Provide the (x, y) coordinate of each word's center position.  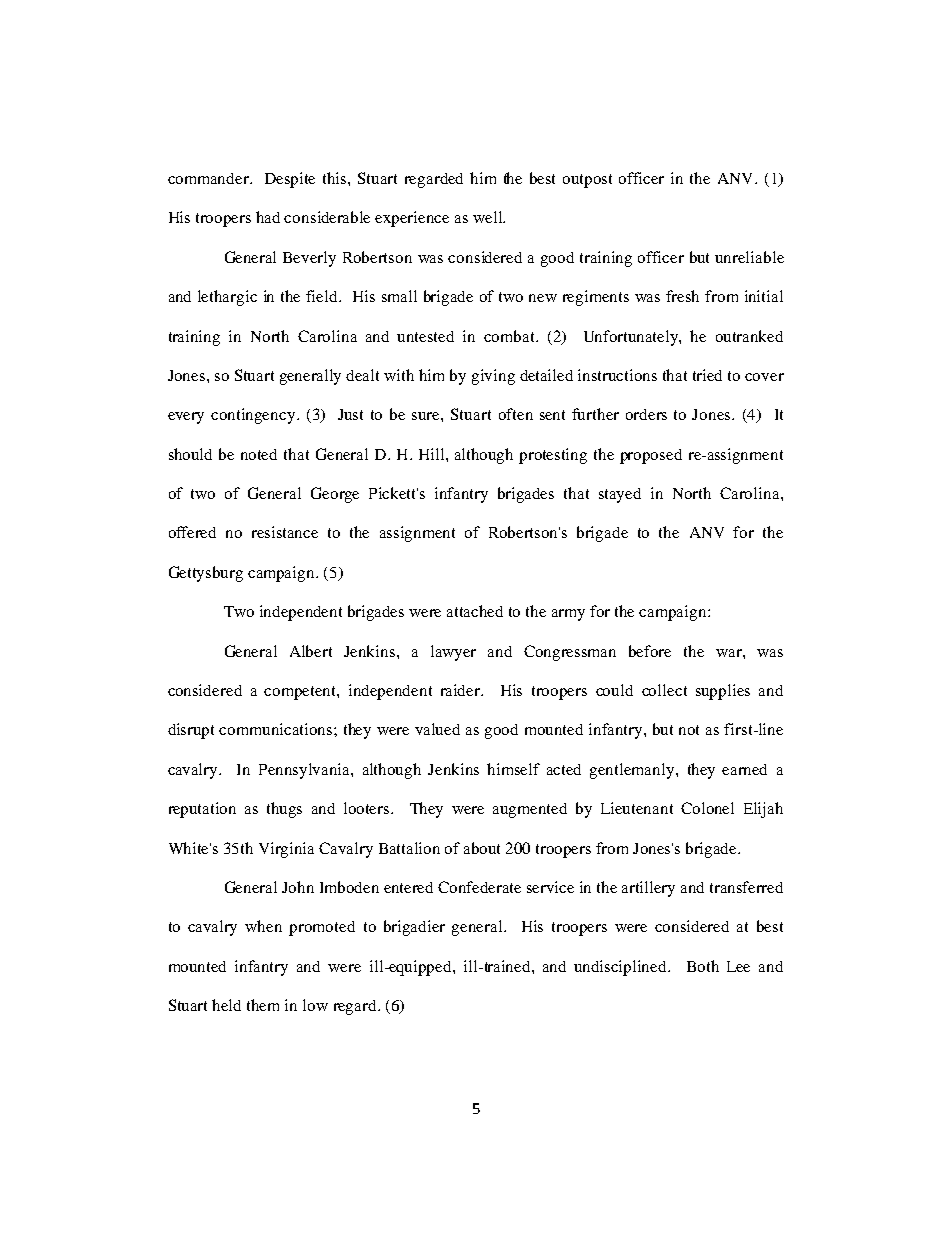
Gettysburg (206, 574)
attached (475, 611)
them (263, 1005)
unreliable (749, 257)
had (268, 217)
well (489, 217)
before (650, 651)
